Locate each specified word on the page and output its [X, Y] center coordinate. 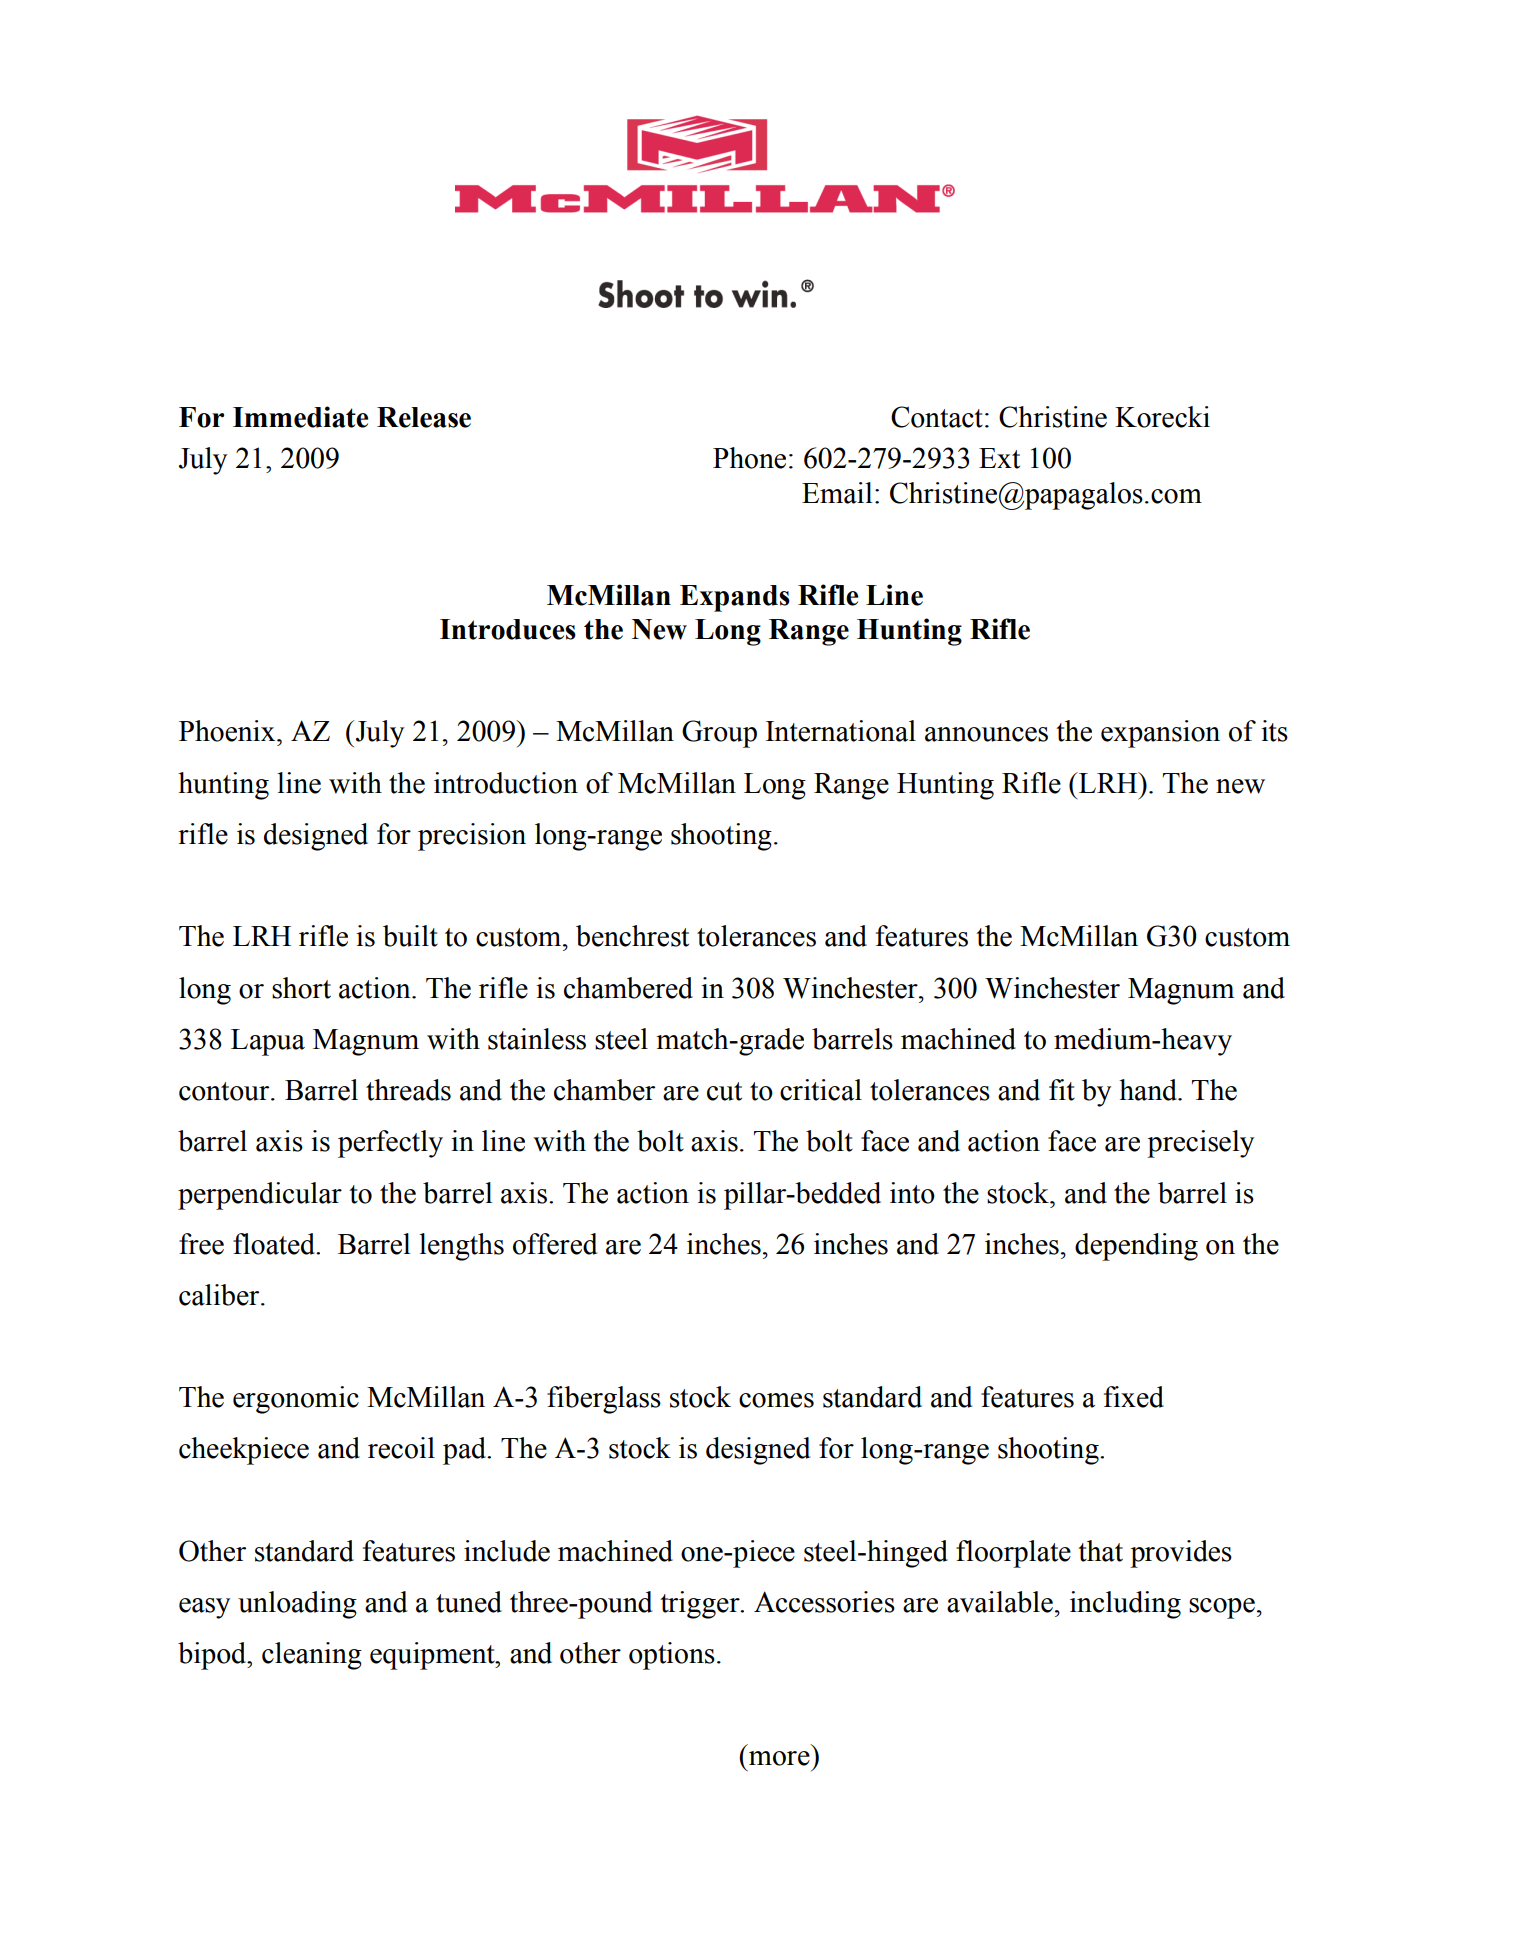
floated [275, 1244]
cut [724, 1091]
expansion [1160, 734]
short [301, 988]
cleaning [312, 1656]
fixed [1134, 1397]
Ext [999, 458]
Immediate [300, 417]
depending [1136, 1247]
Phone [749, 458]
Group [719, 734]
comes [776, 1400]
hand [1149, 1090]
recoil [401, 1448]
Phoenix [228, 731]
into [912, 1193]
